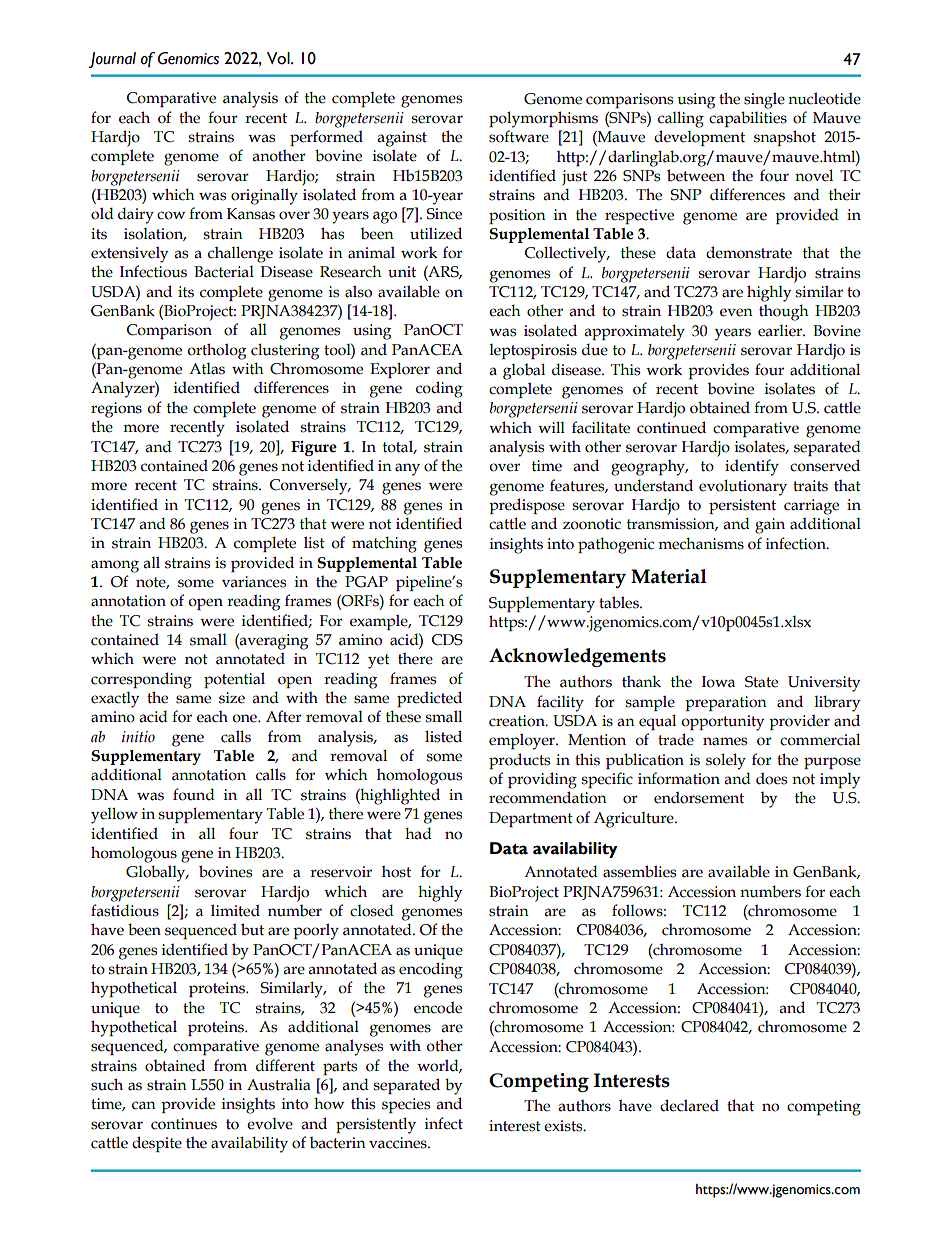 The image size is (952, 1233). Describe the element at coordinates (533, 351) in the screenshot. I see `leptospirosis` at that location.
